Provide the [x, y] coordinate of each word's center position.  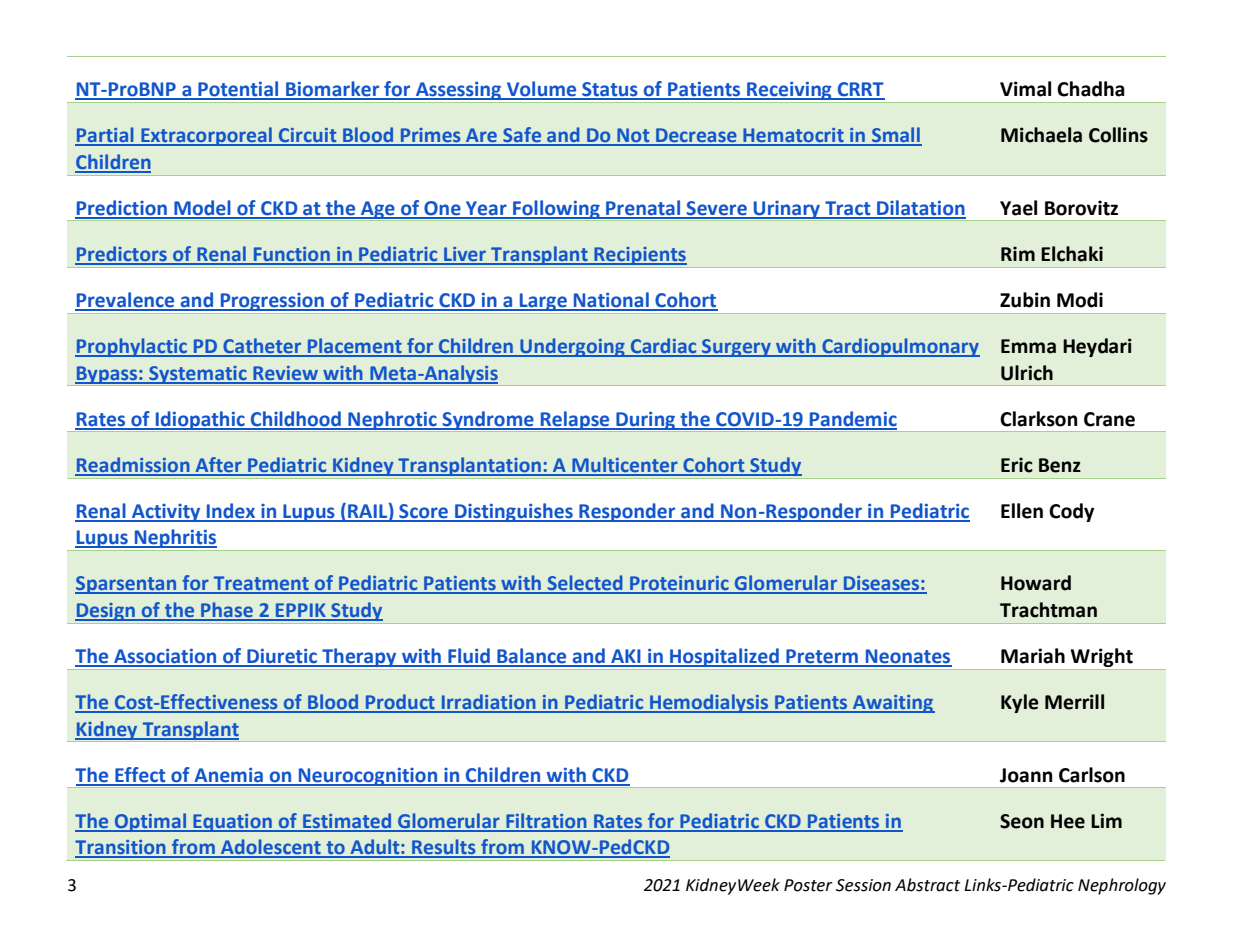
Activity [166, 513]
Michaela [1041, 135]
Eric [1017, 465]
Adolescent [271, 848]
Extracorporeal [206, 136]
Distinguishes [514, 512]
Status [610, 90]
